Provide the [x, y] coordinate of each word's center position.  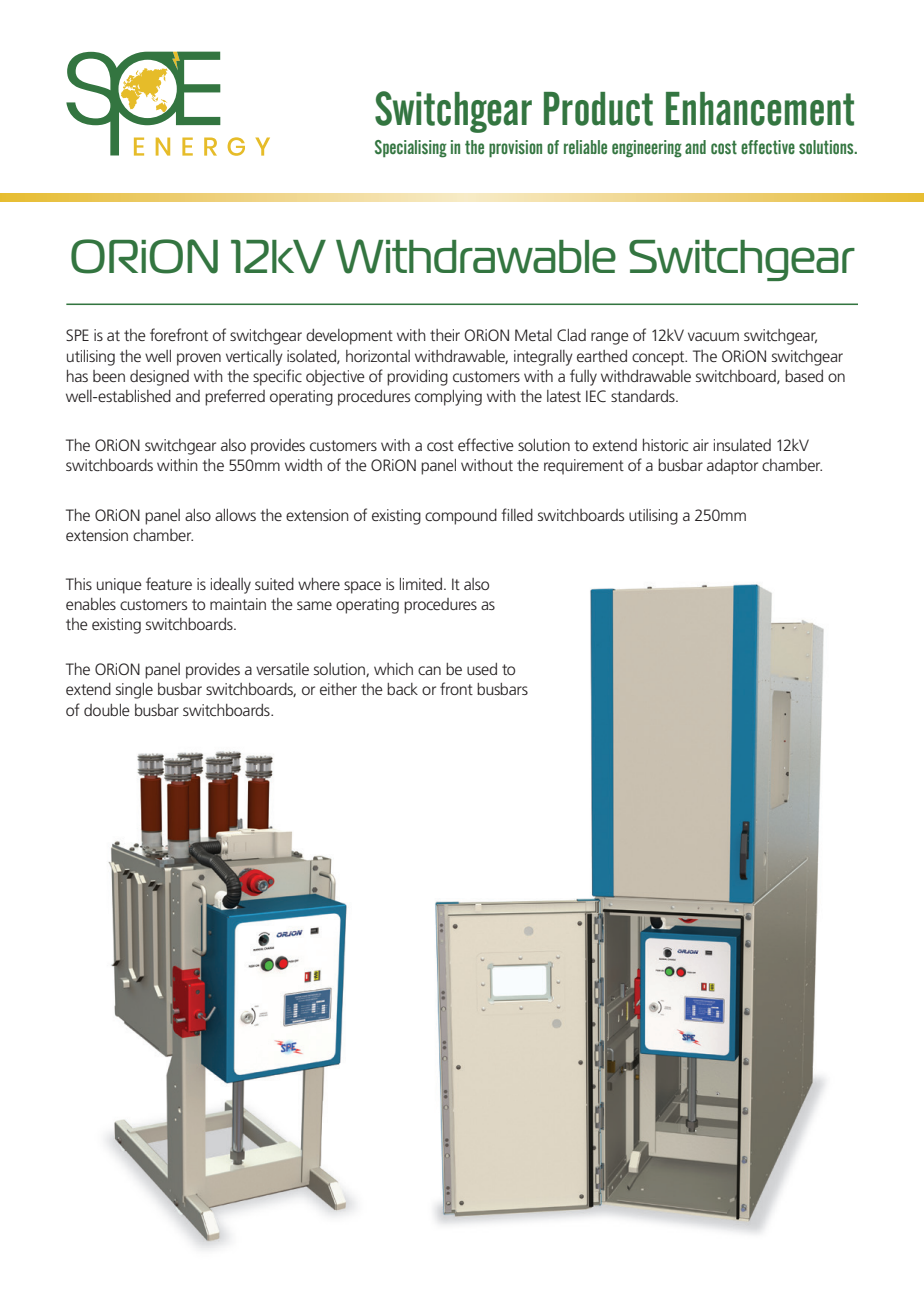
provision [515, 149]
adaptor [732, 467]
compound [461, 517]
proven [199, 359]
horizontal [378, 356]
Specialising [411, 149]
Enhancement [760, 109]
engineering [647, 149]
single [134, 691]
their [445, 335]
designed [159, 378]
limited [422, 584]
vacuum [713, 336]
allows [235, 515]
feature [169, 583]
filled [517, 514]
